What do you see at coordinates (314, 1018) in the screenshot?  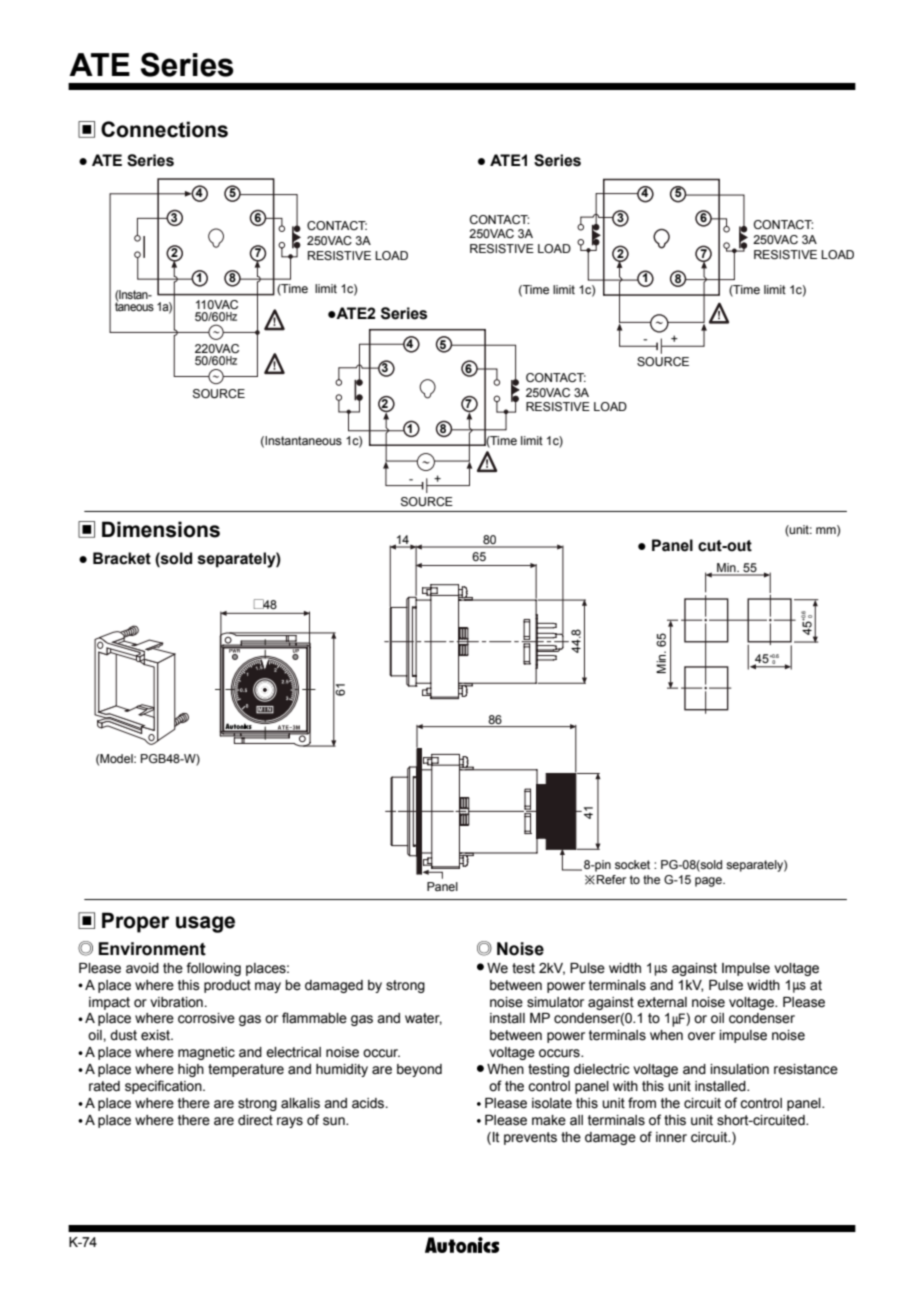 I see `flammable` at bounding box center [314, 1018].
